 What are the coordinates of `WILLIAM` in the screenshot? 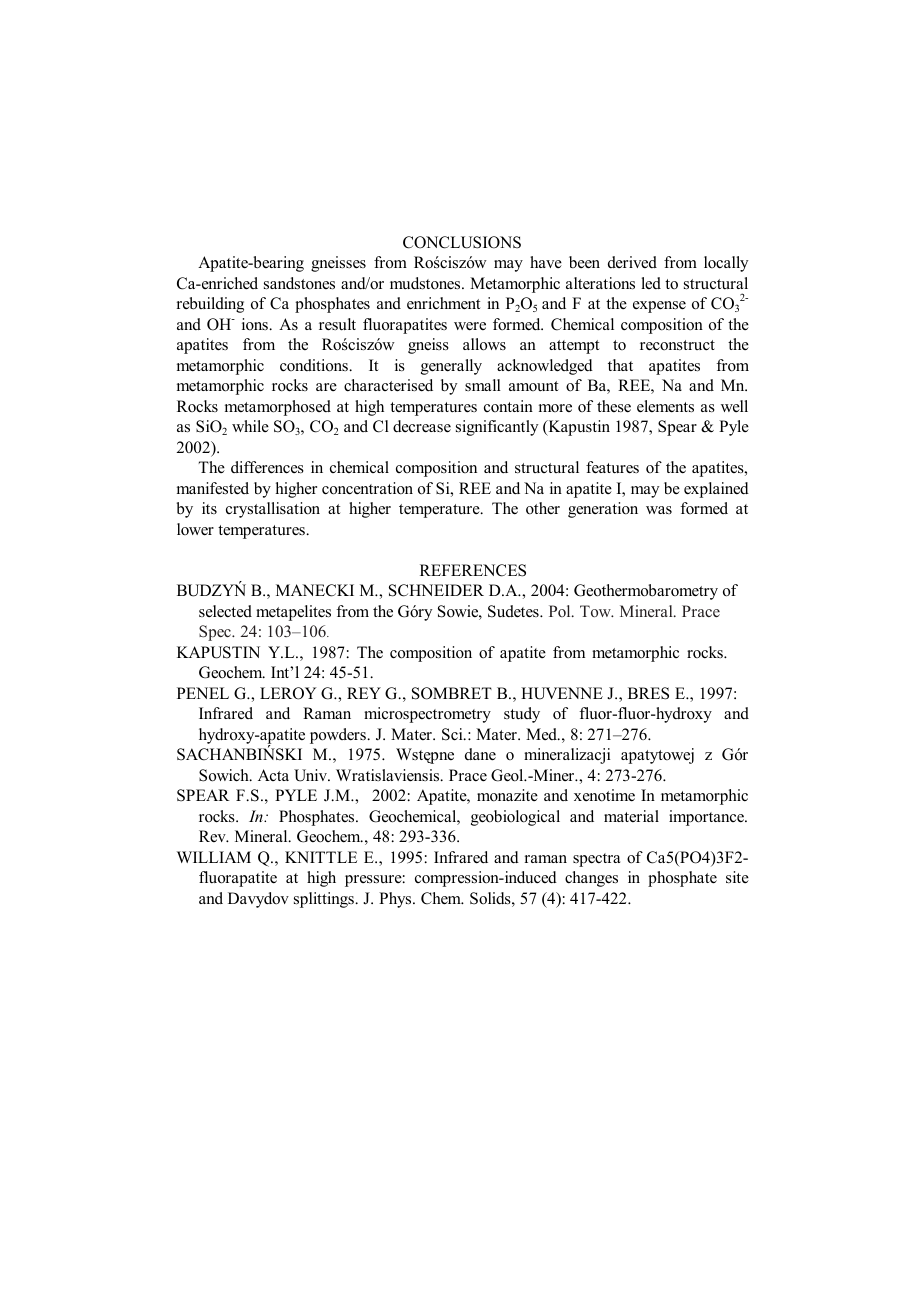 It's located at (214, 857).
